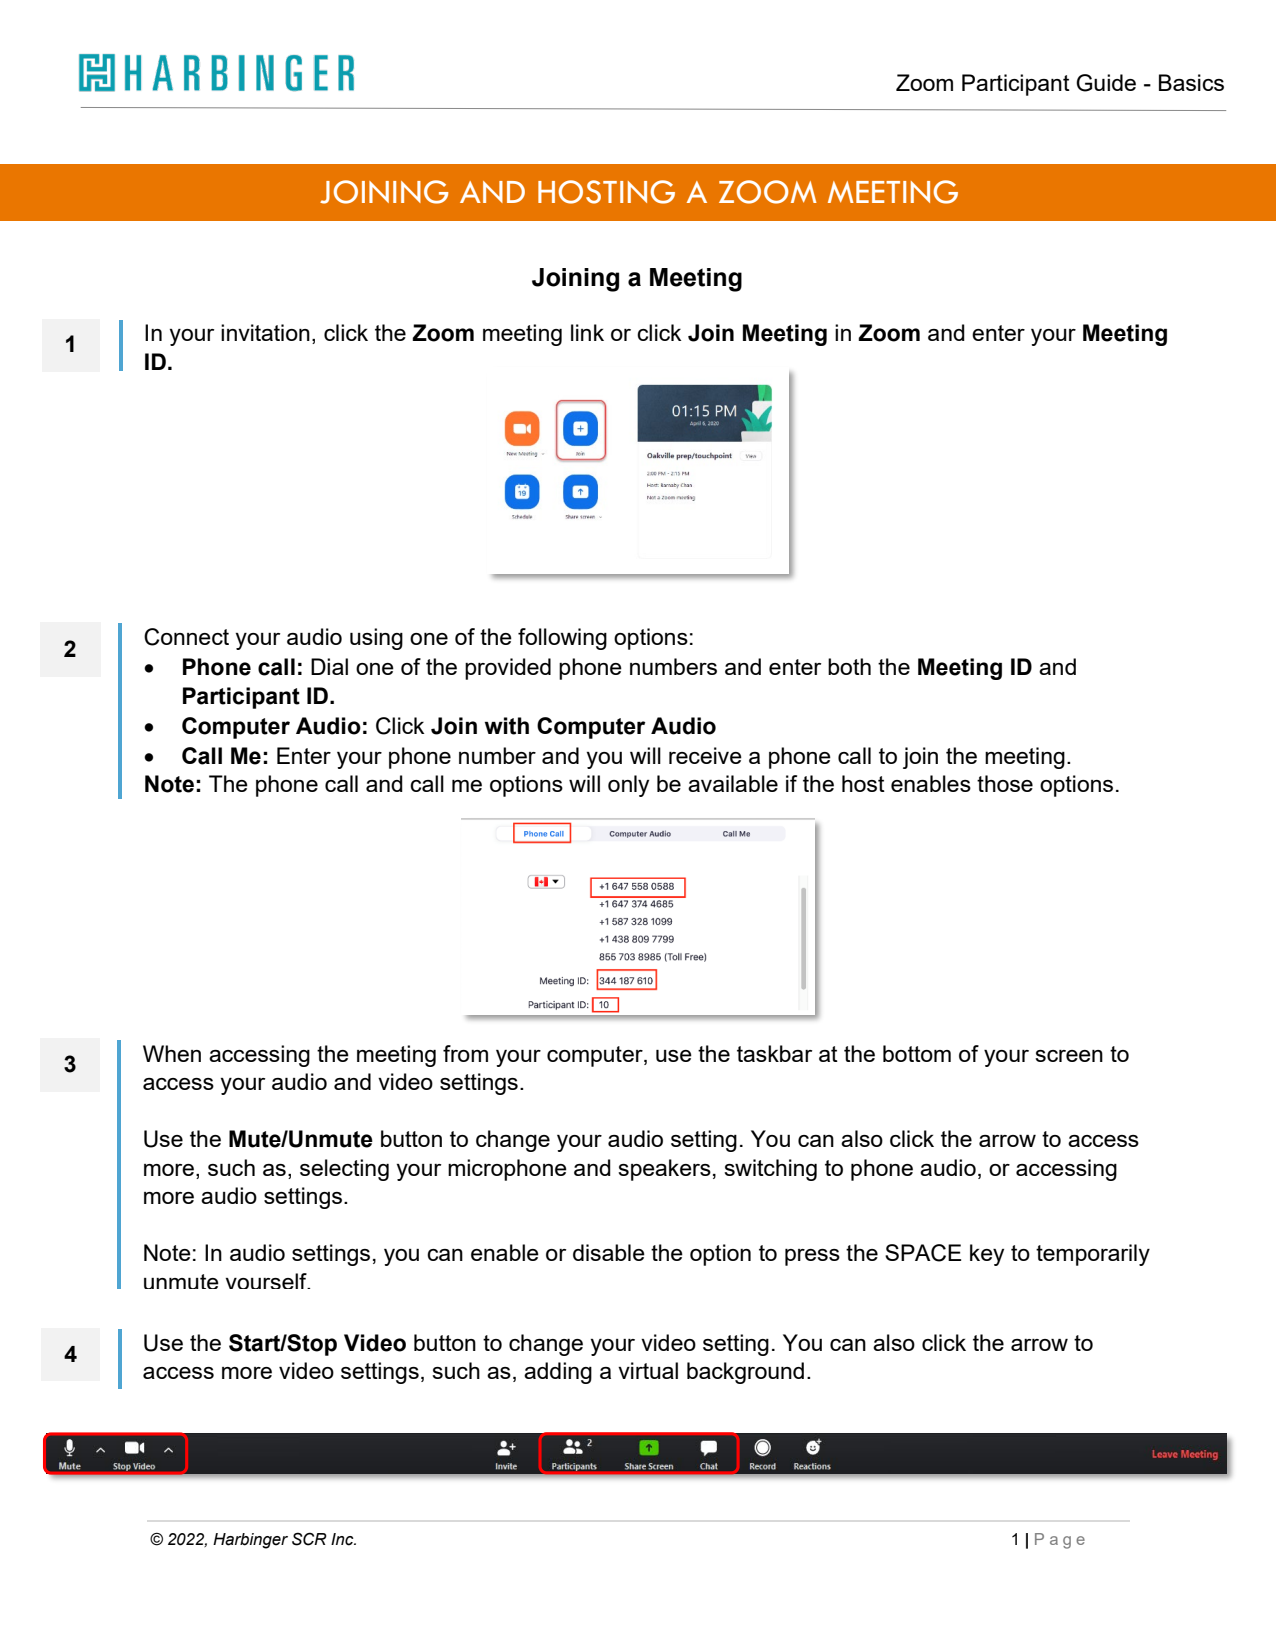 The width and height of the page is (1276, 1651). Describe the element at coordinates (250, 1541) in the page. I see `Harbinger` at that location.
